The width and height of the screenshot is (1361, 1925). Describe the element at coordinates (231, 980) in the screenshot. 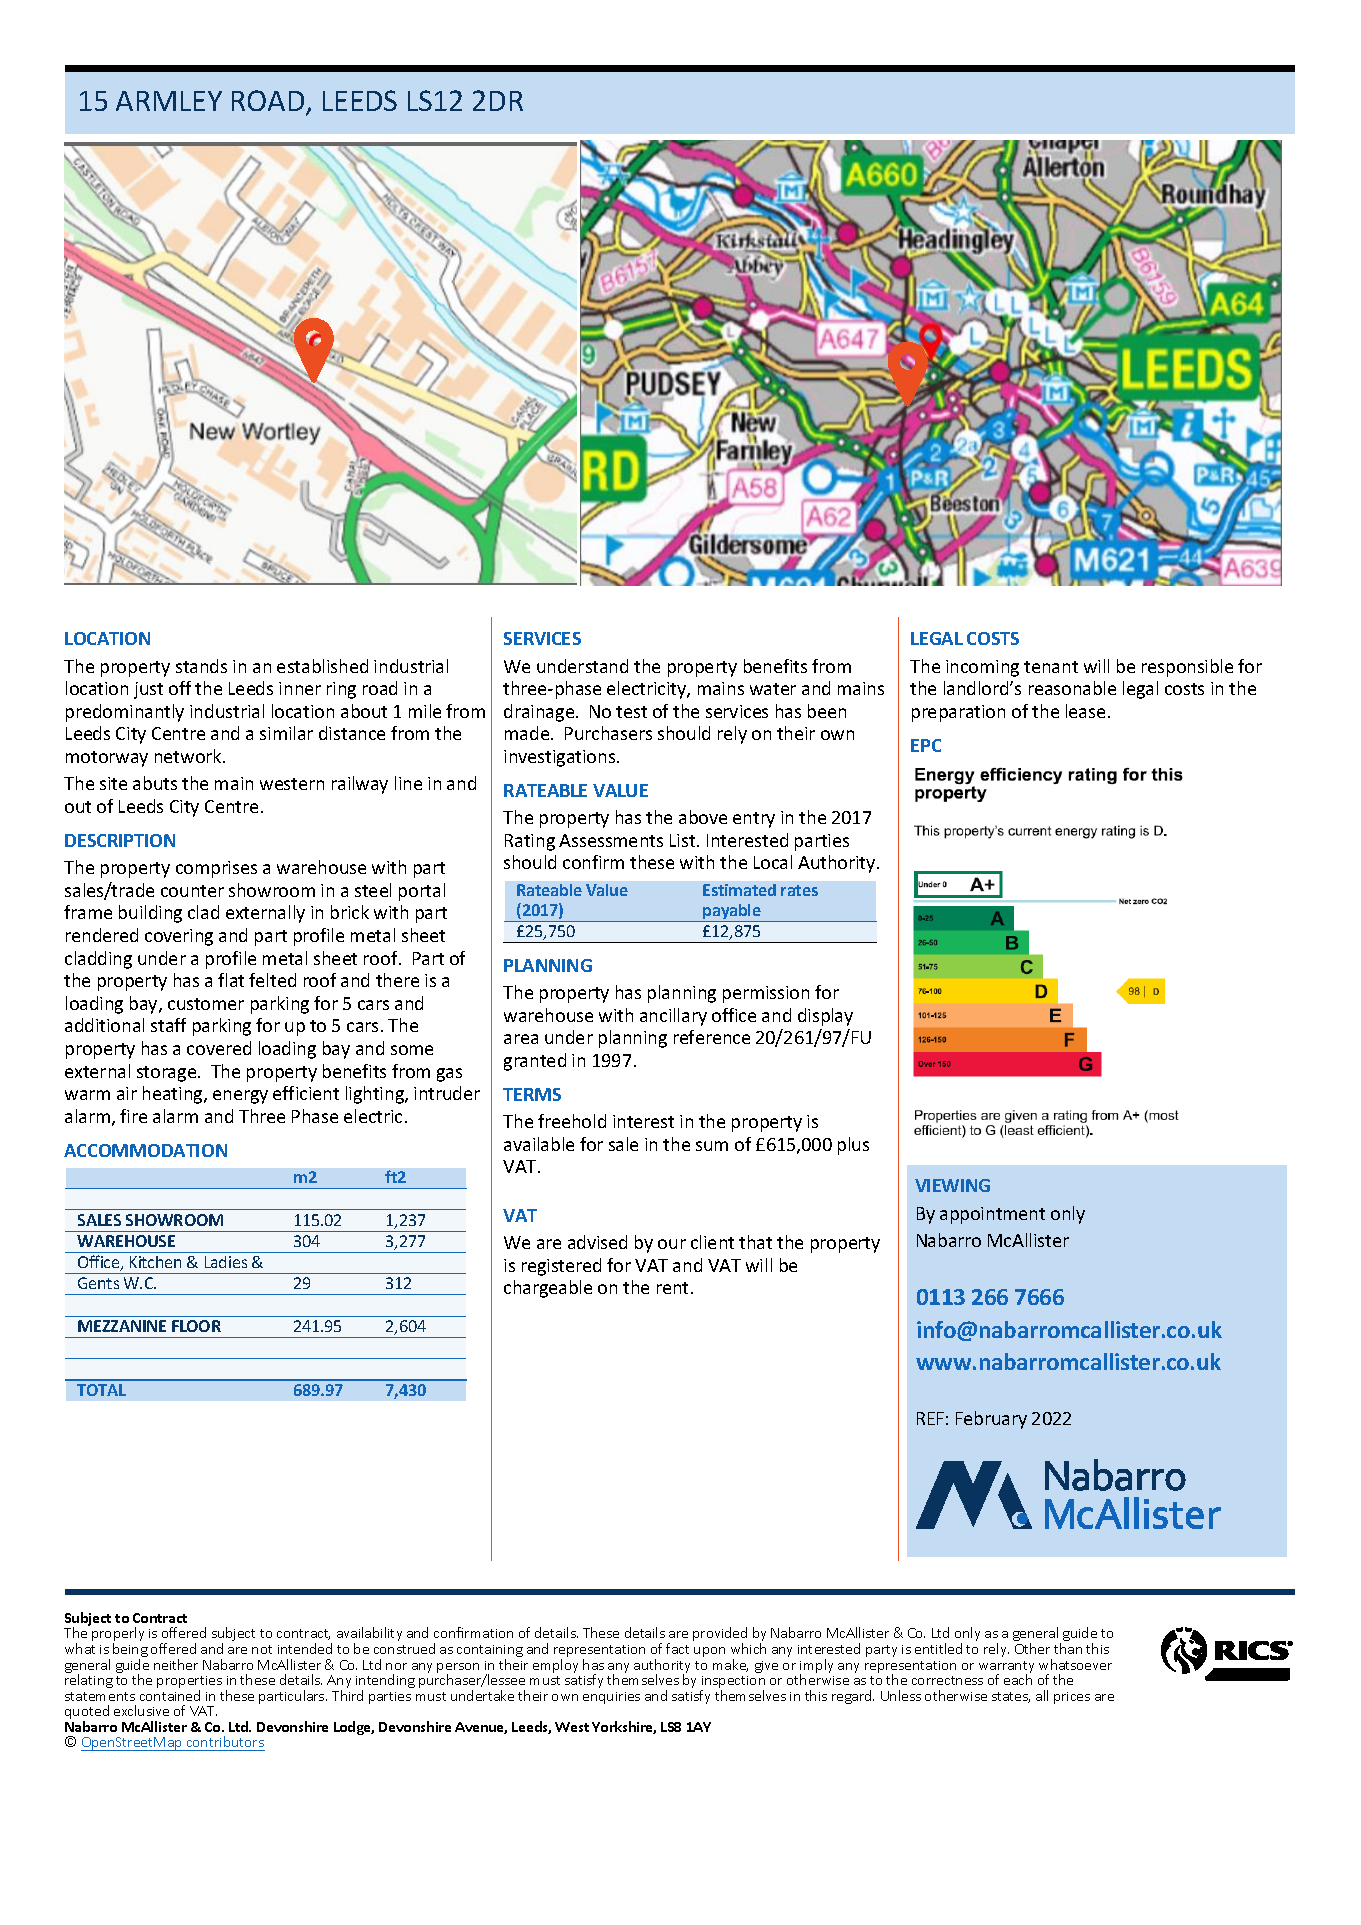

I see `flat` at that location.
